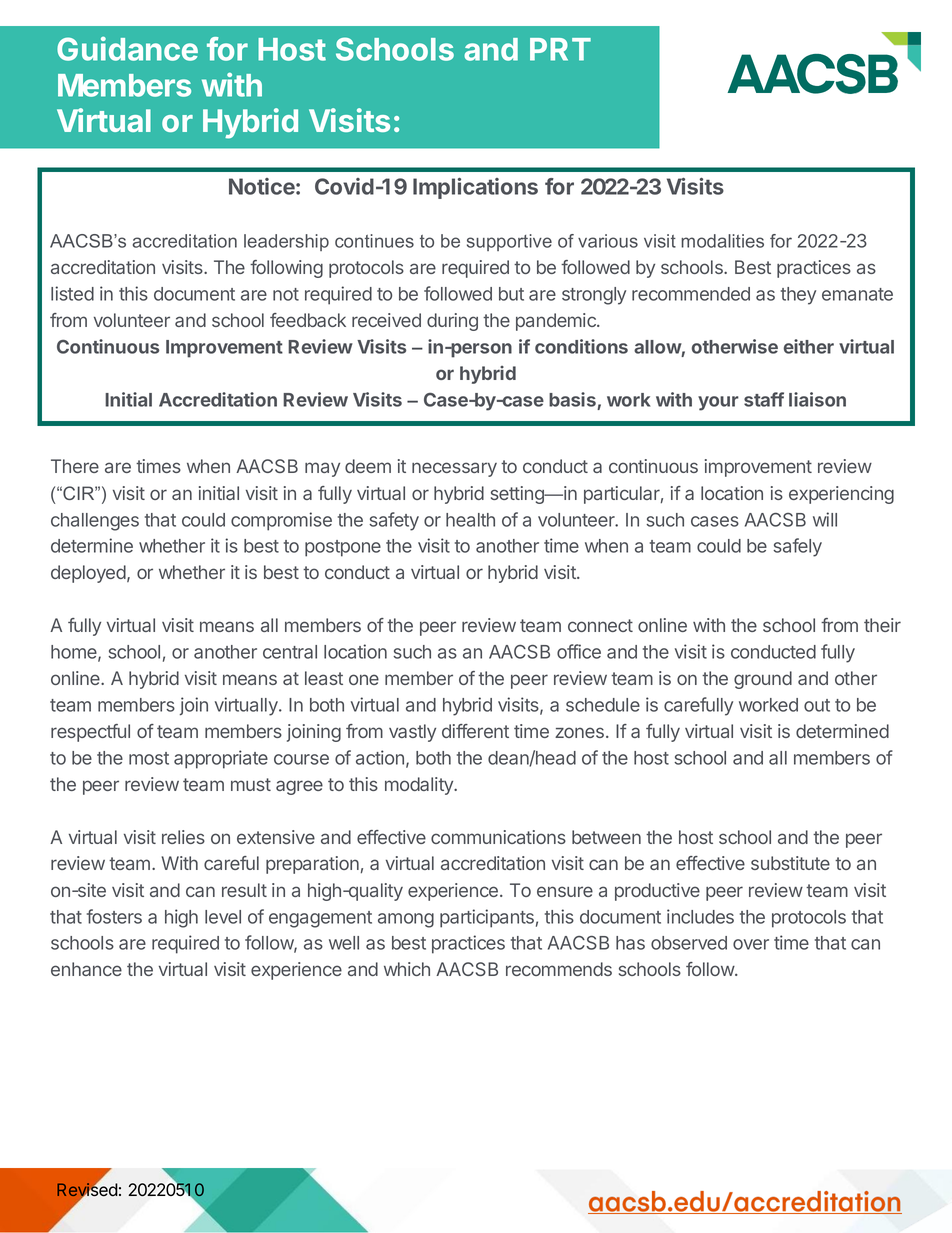 The height and width of the image is (1233, 952). Describe the element at coordinates (223, 917) in the image. I see `level` at that location.
